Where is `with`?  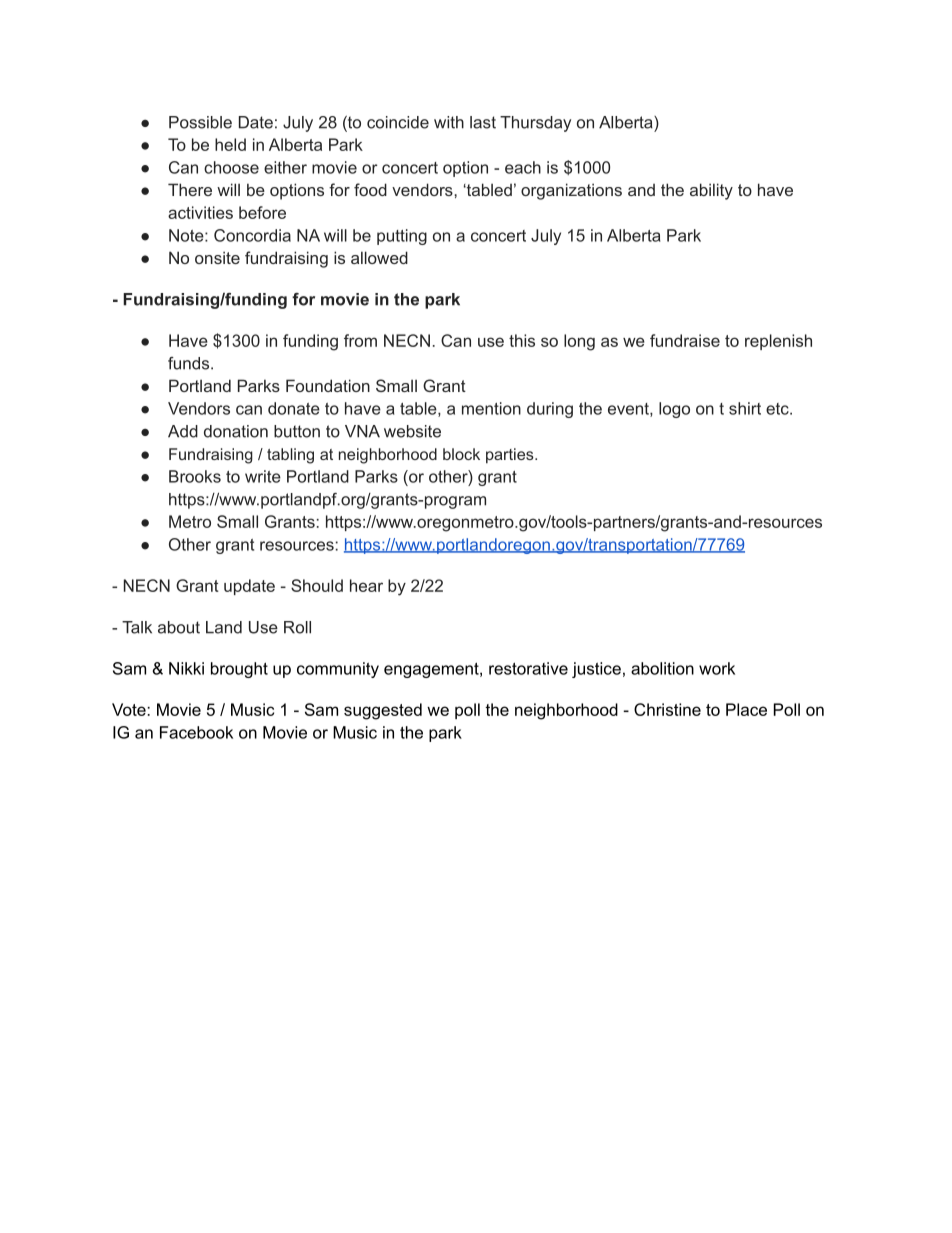 with is located at coordinates (449, 122).
